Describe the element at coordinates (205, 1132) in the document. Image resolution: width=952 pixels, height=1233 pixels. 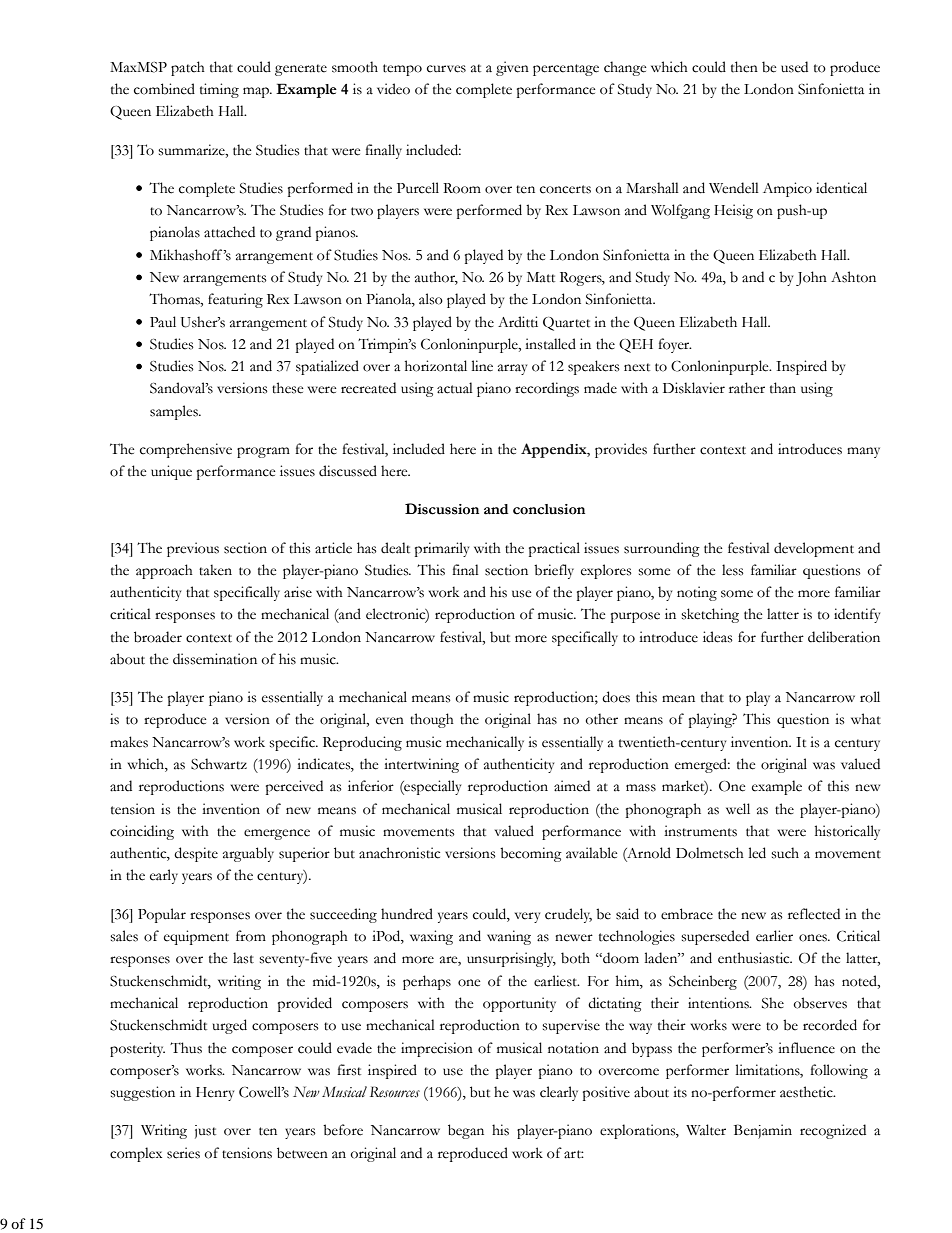
I see `just` at that location.
